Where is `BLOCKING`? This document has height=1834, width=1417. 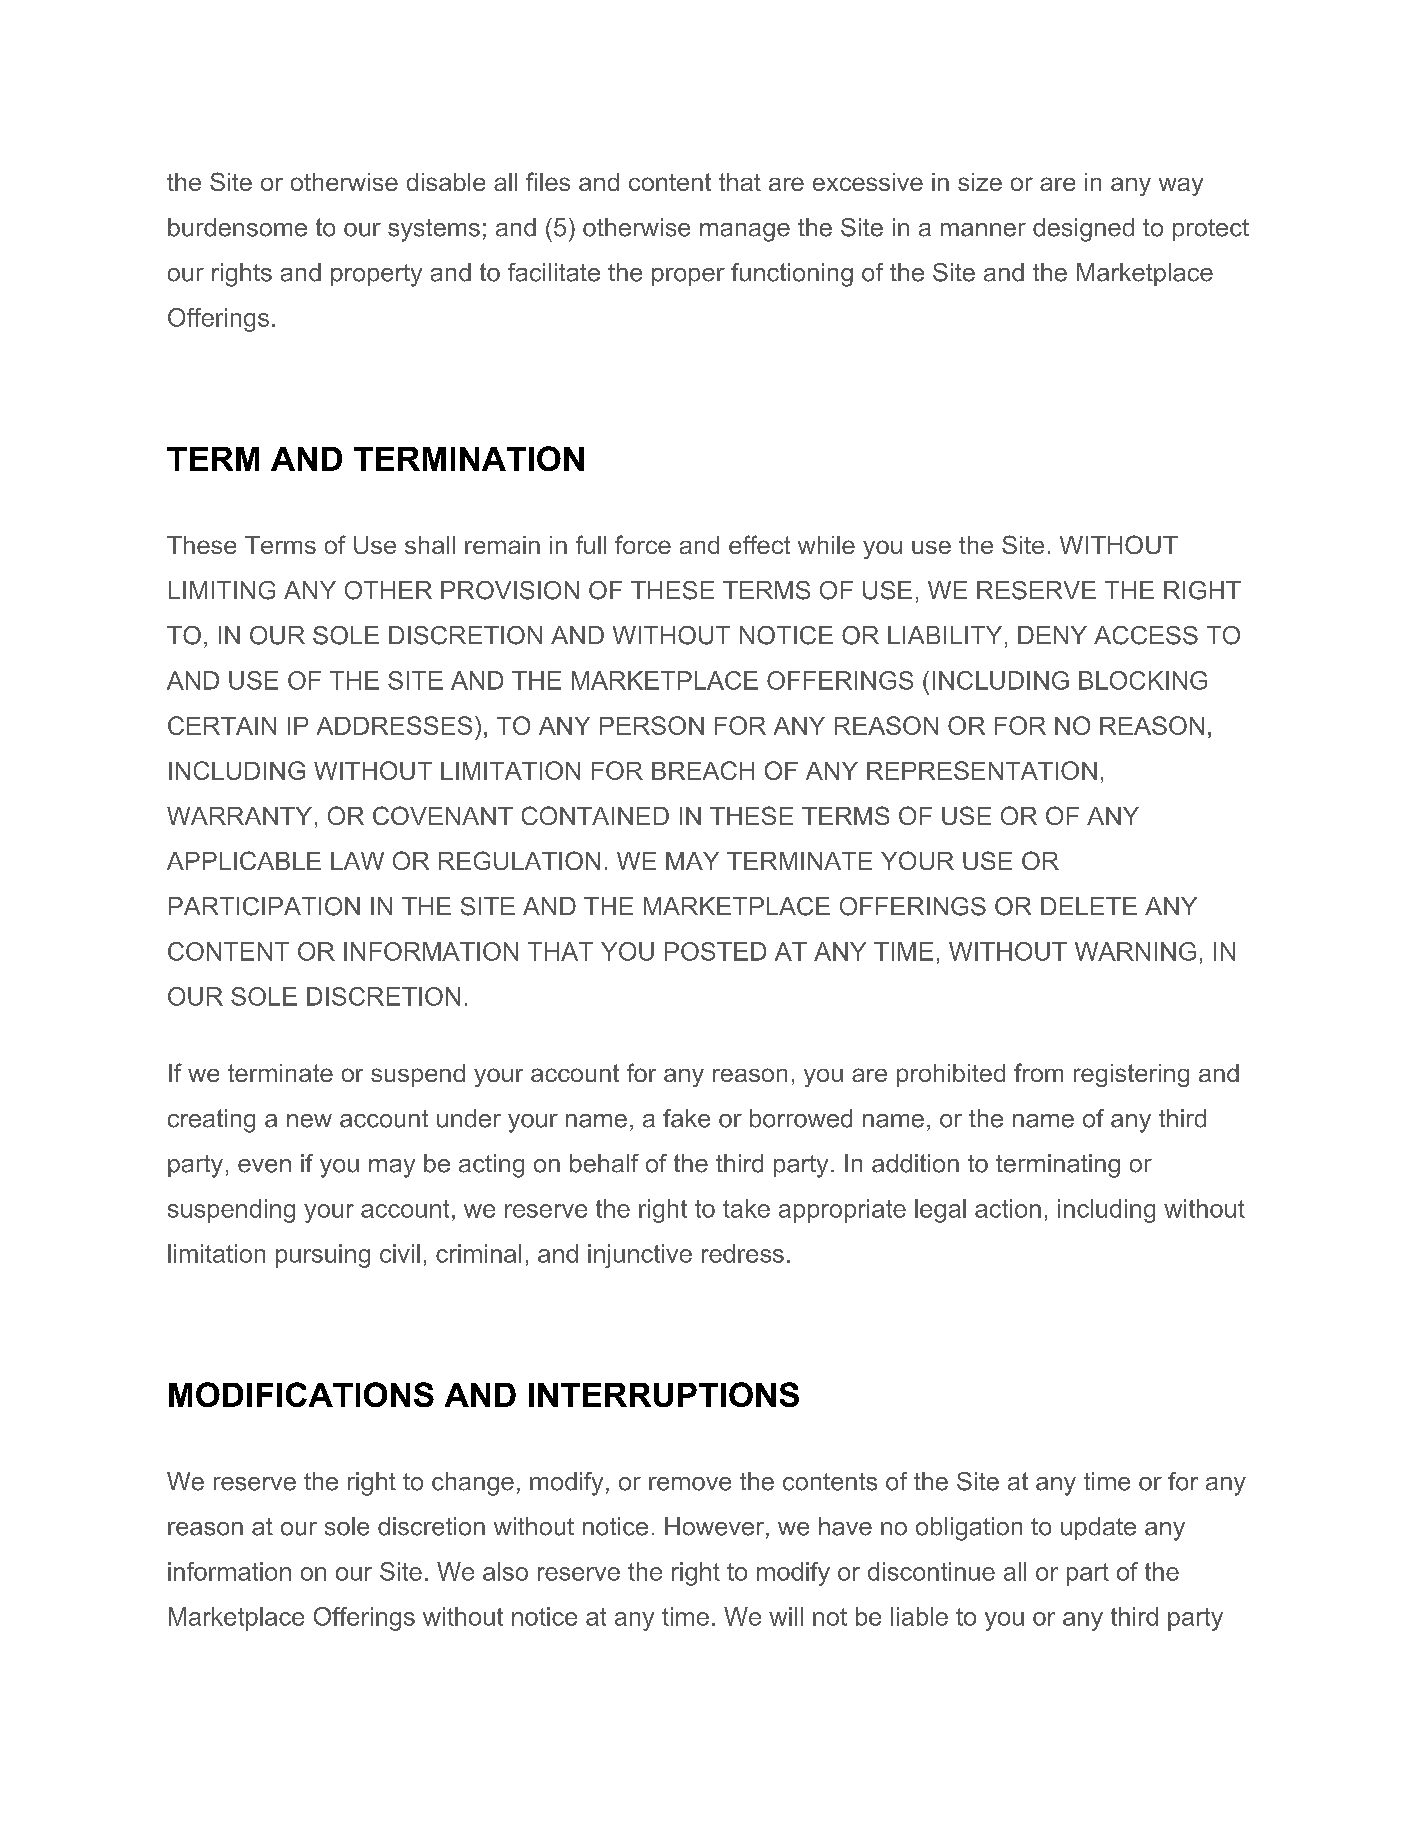 BLOCKING is located at coordinates (1143, 680).
